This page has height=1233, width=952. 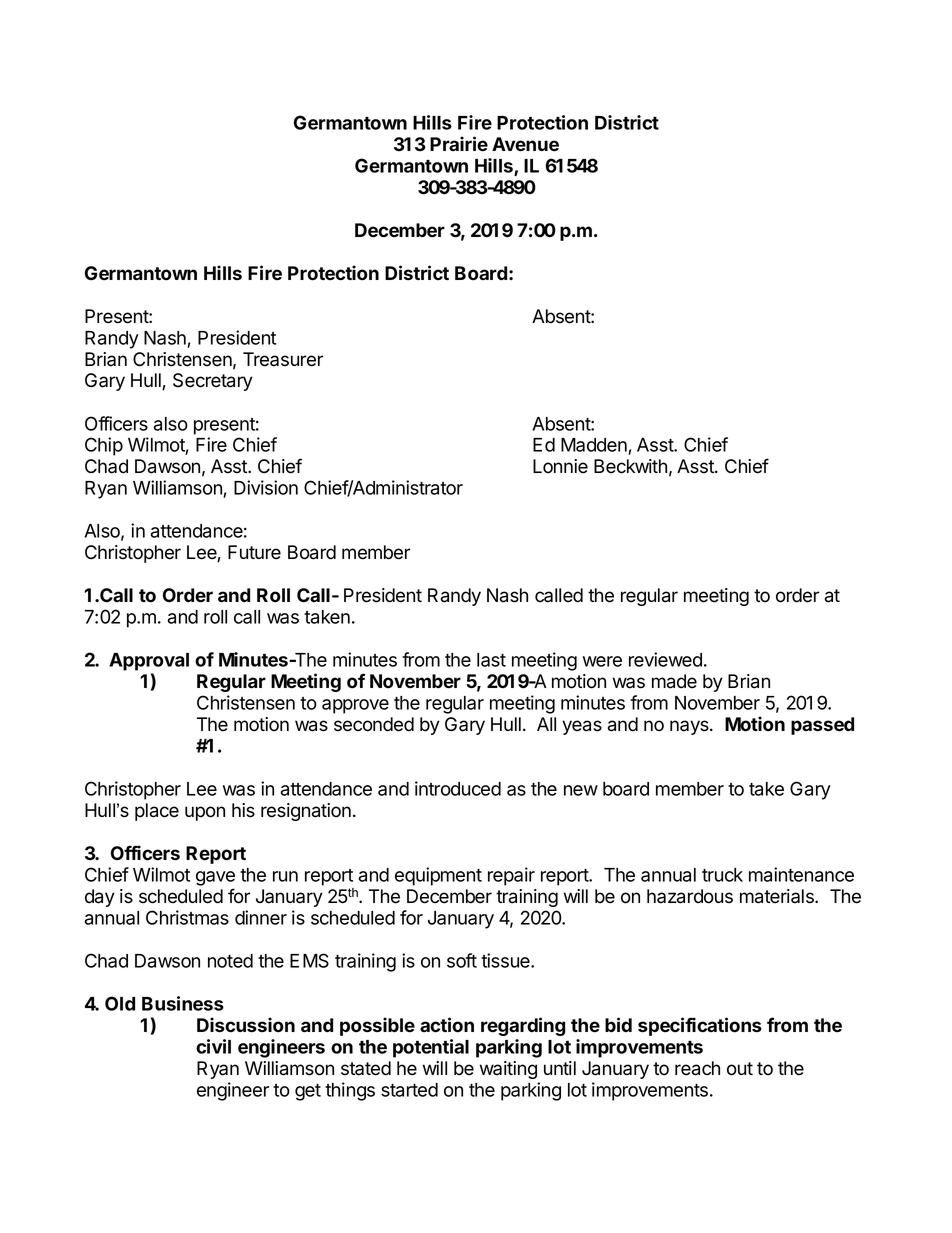 I want to click on Avenue, so click(x=525, y=144).
